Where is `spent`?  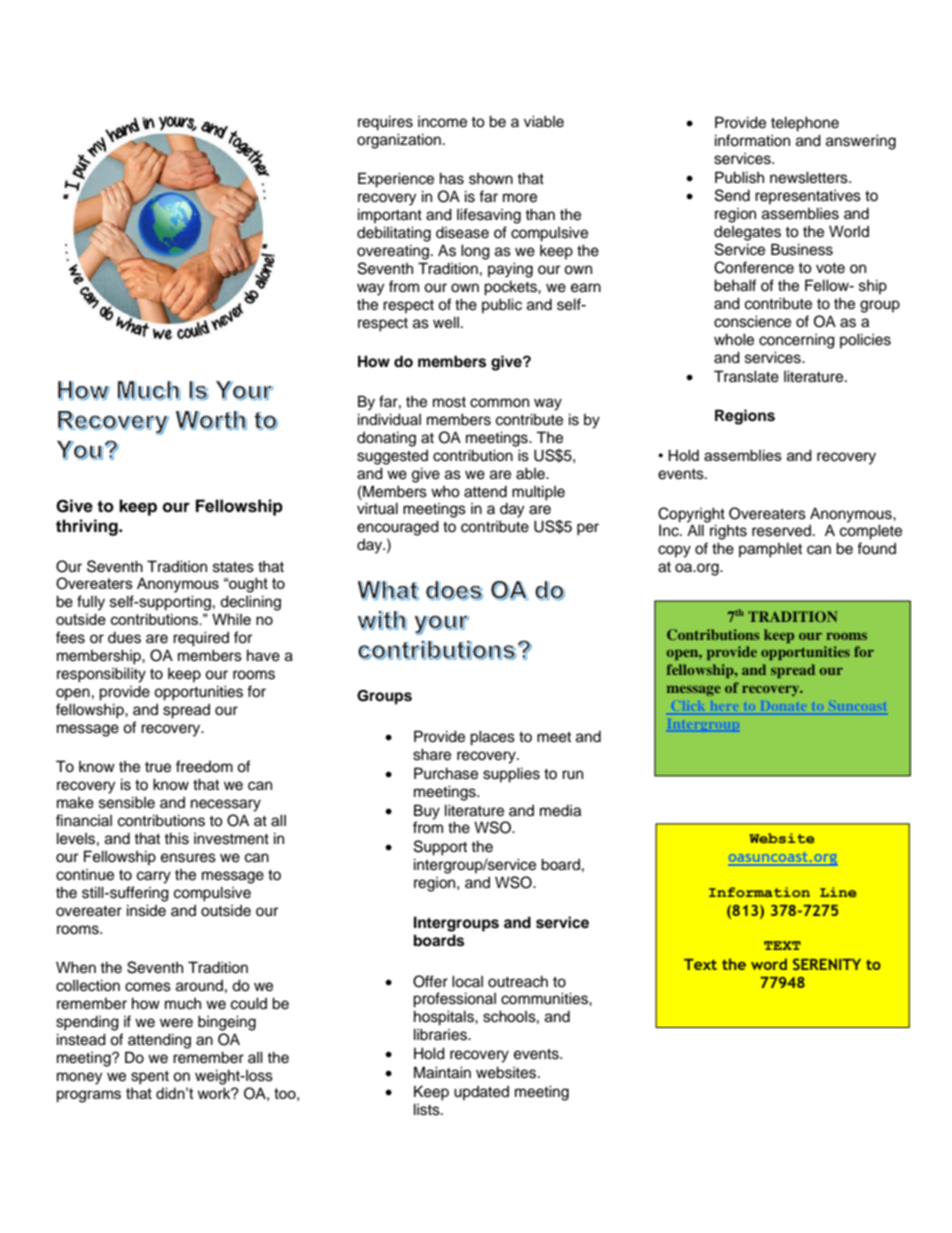
spent is located at coordinates (150, 1078).
